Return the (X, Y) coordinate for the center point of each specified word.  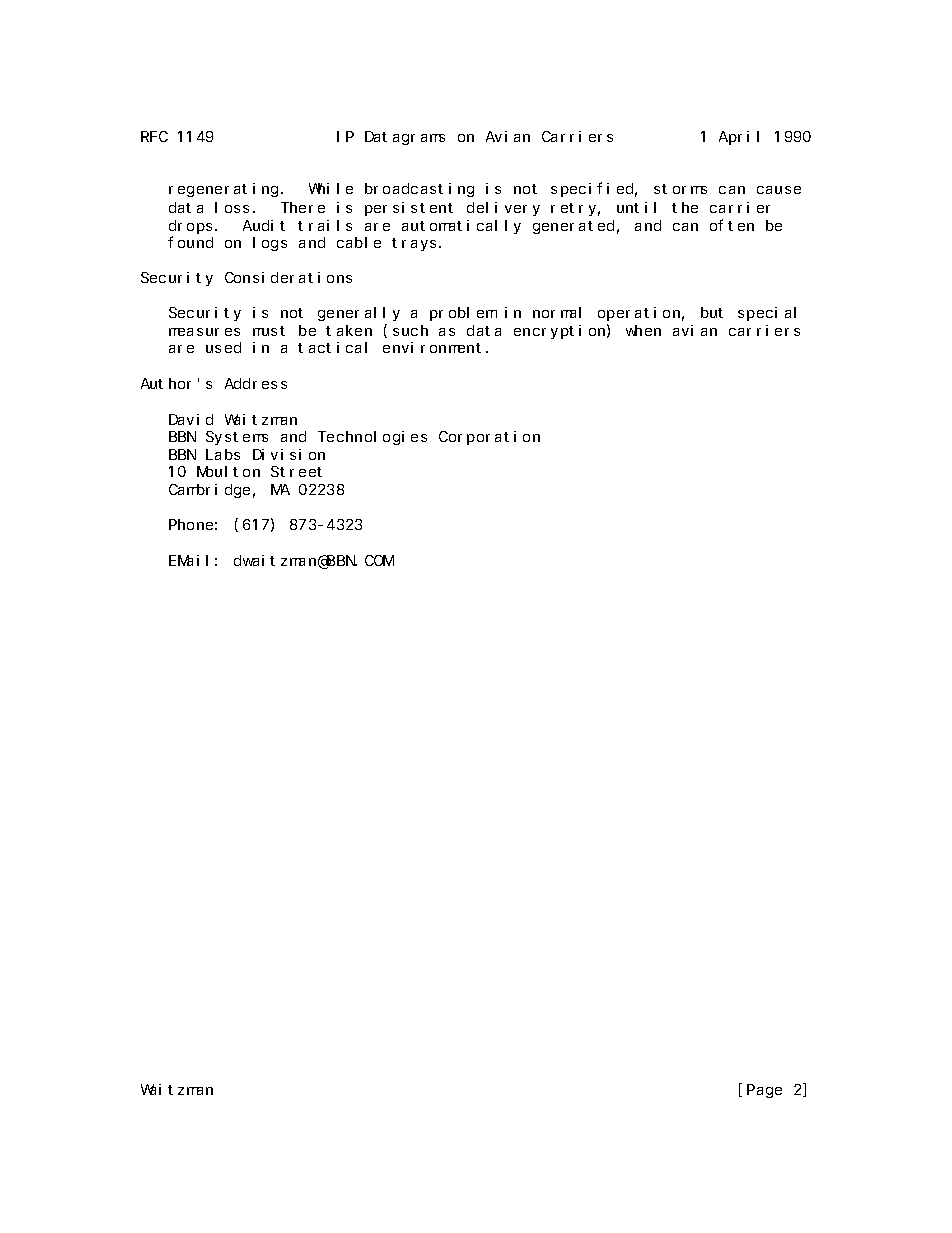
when (643, 330)
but (712, 312)
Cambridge (209, 491)
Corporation (489, 438)
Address (256, 383)
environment (432, 347)
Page (764, 1091)
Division (289, 454)
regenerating (225, 190)
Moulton (228, 471)
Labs (223, 454)
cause (779, 190)
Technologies (372, 438)
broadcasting (419, 190)
